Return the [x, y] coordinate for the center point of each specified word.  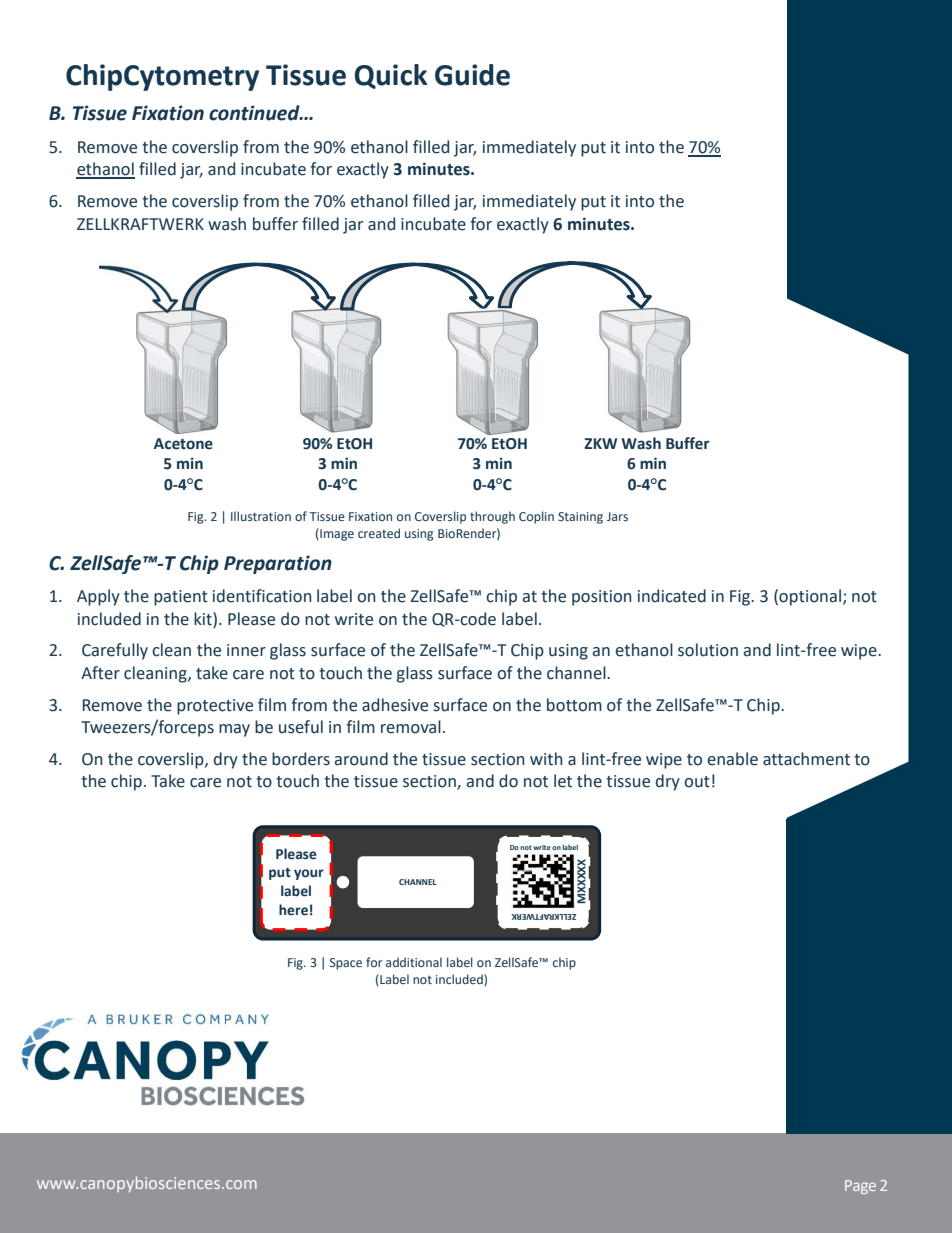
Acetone [183, 444]
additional [414, 962]
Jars [617, 516]
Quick [391, 76]
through [492, 517]
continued [255, 113]
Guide [472, 75]
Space [346, 964]
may [234, 730]
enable [732, 759]
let [563, 781]
